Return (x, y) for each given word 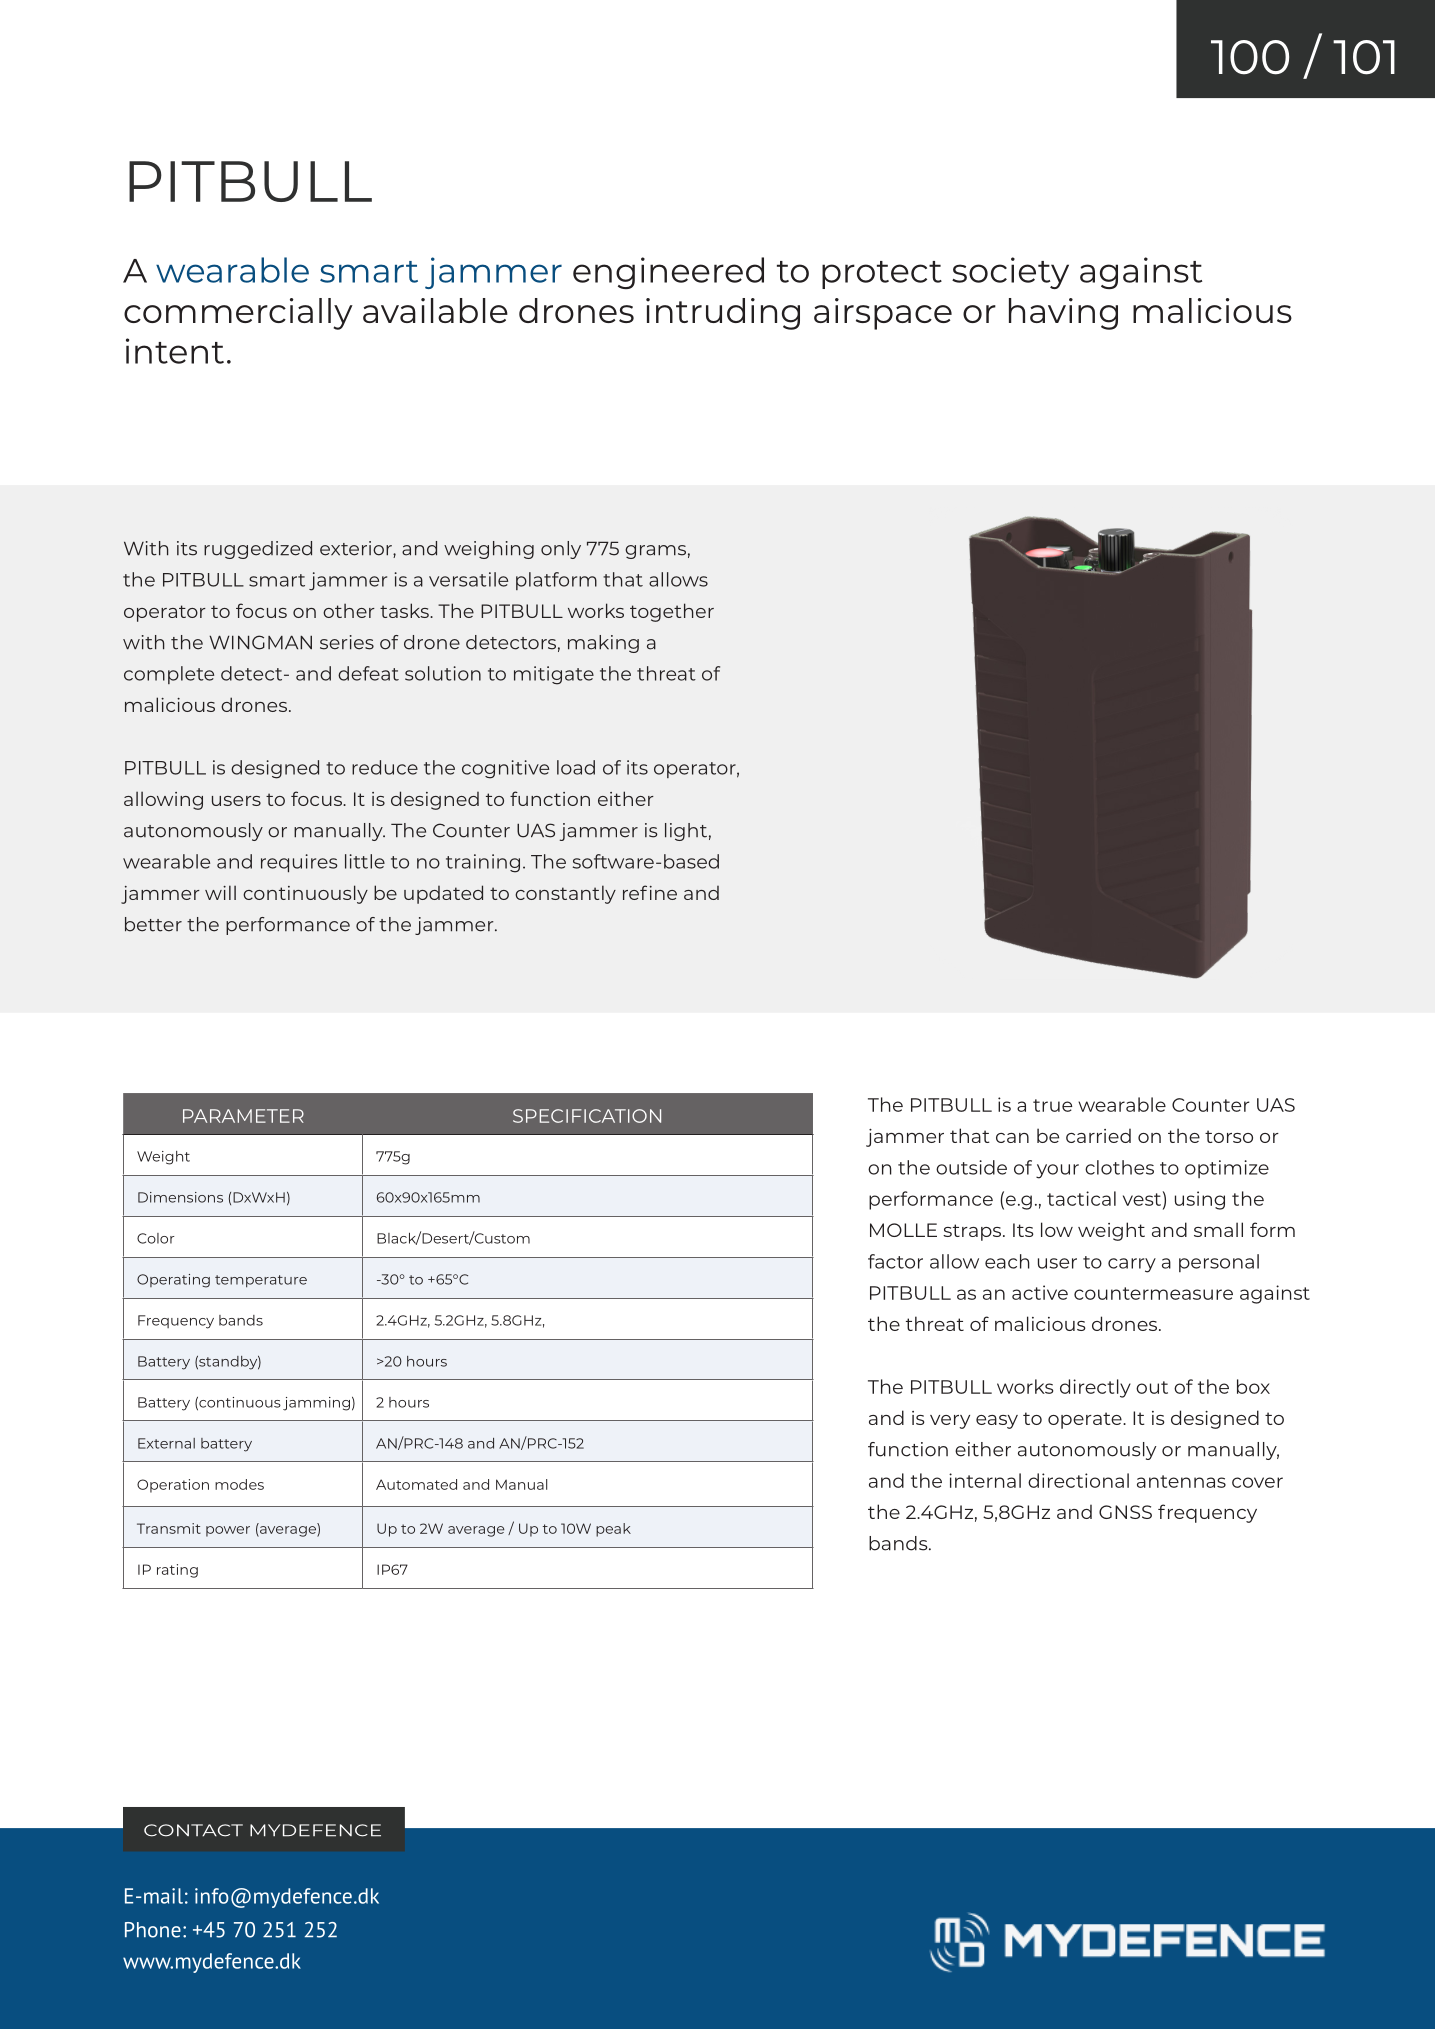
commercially (238, 314)
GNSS (1125, 1512)
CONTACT (193, 1830)
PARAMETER (243, 1116)
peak (613, 1530)
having (1063, 314)
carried (1098, 1135)
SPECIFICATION (587, 1116)
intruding (723, 314)
